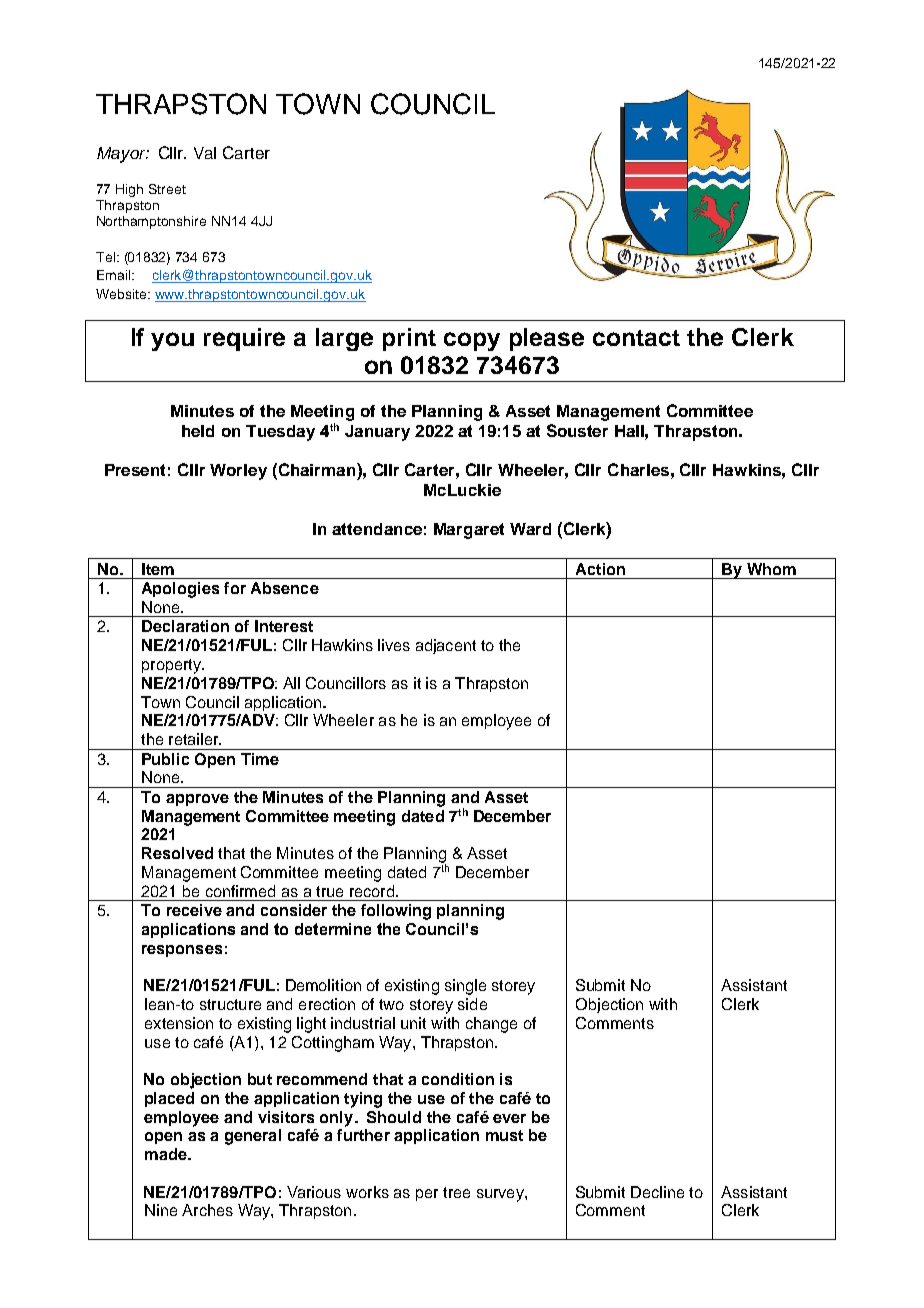 This page has width=924, height=1308. What do you see at coordinates (636, 338) in the page?
I see `contact` at bounding box center [636, 338].
